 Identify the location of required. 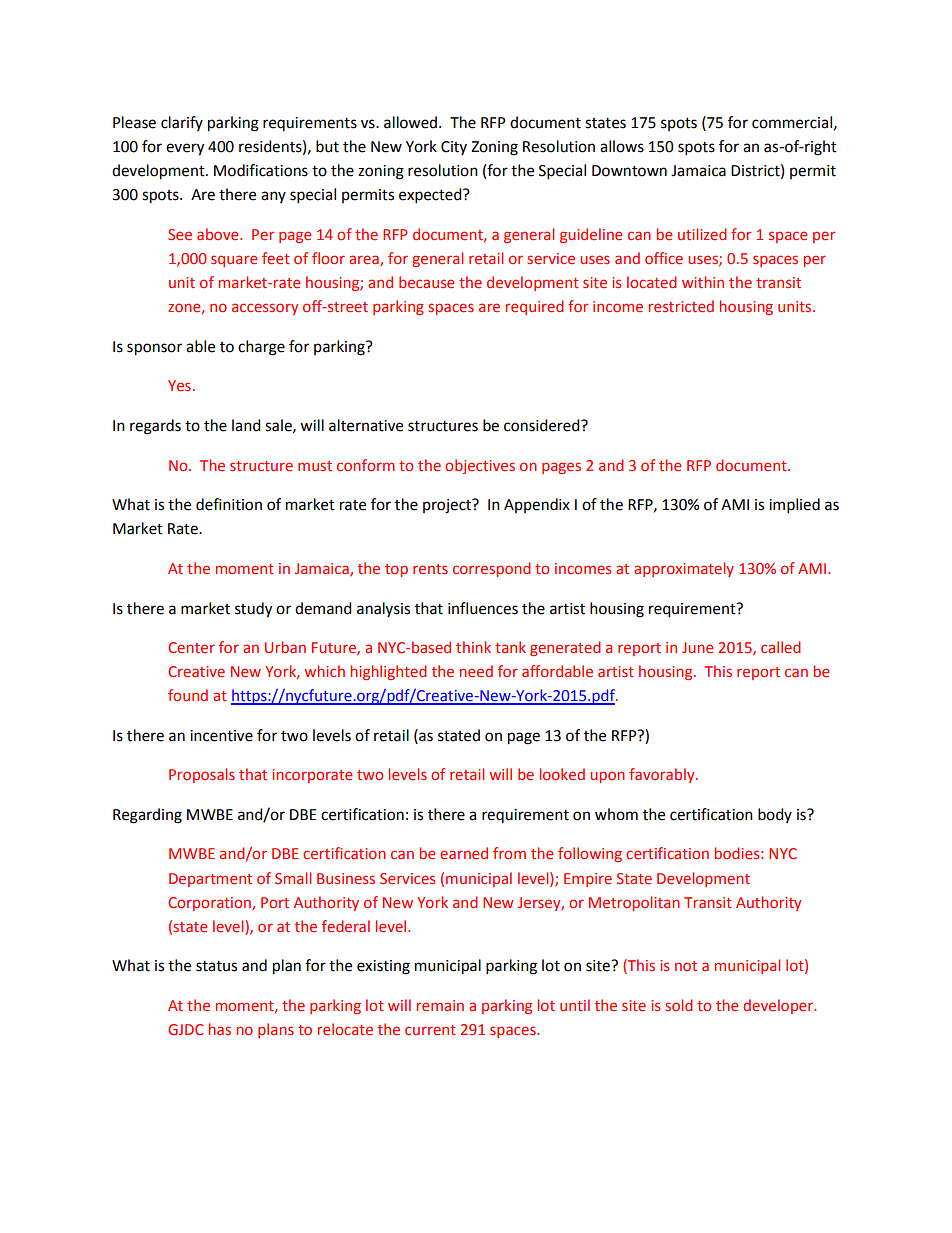
(535, 307).
